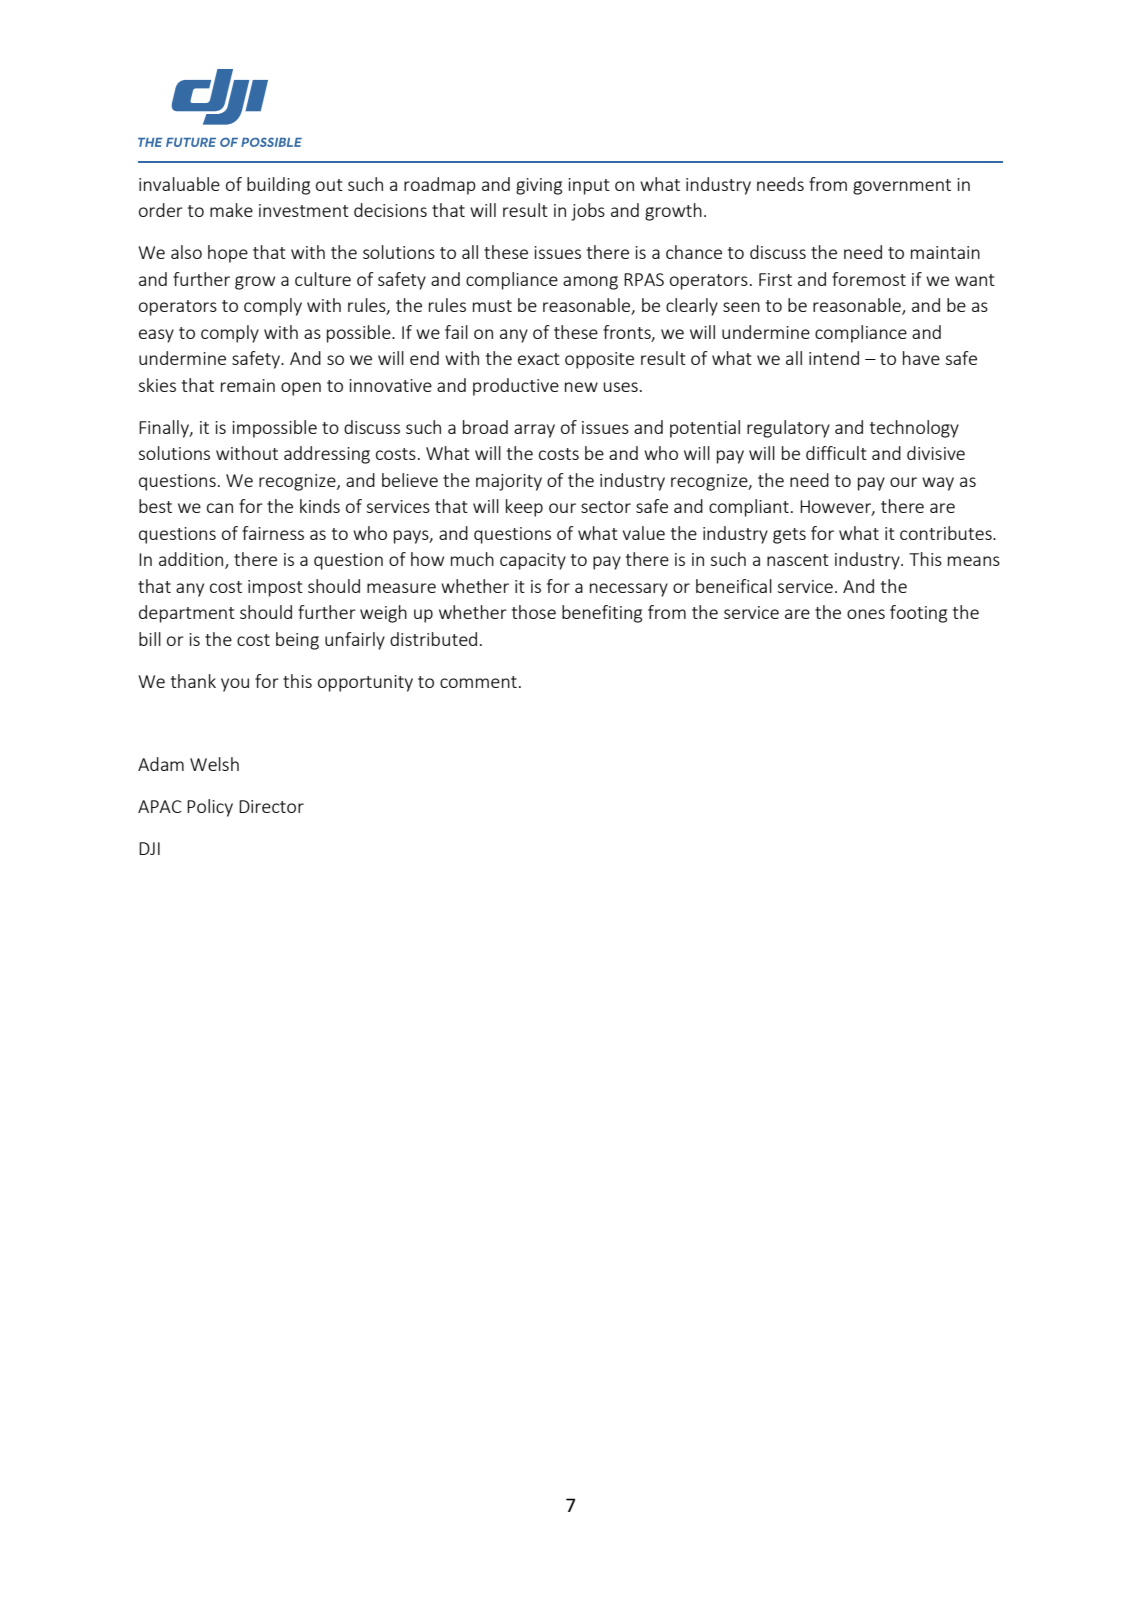  What do you see at coordinates (235, 685) in the screenshot?
I see `you` at bounding box center [235, 685].
